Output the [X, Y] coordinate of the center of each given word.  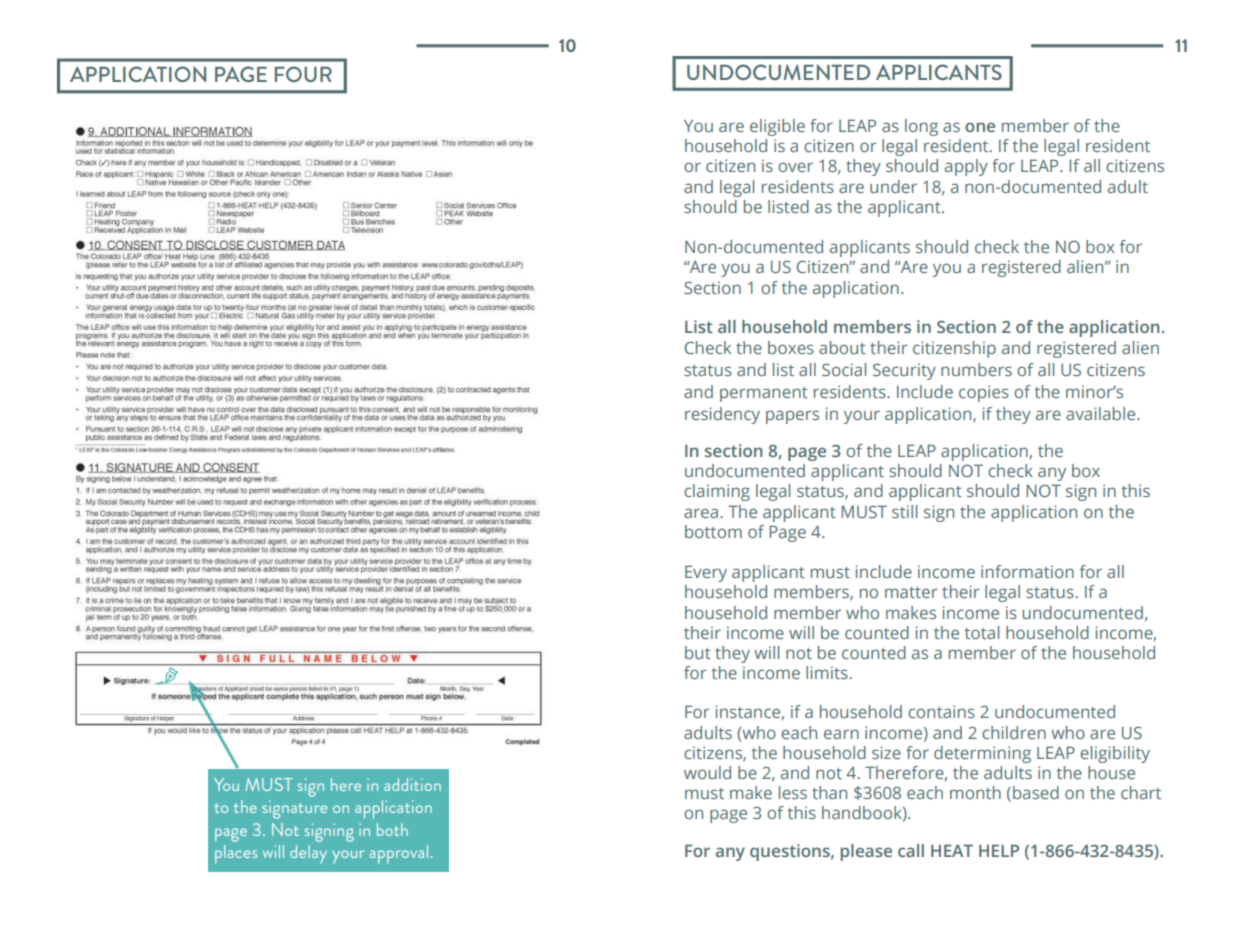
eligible [777, 127]
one [980, 127]
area [701, 513]
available [1102, 413]
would [707, 772]
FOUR [303, 74]
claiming [717, 492]
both [392, 829]
